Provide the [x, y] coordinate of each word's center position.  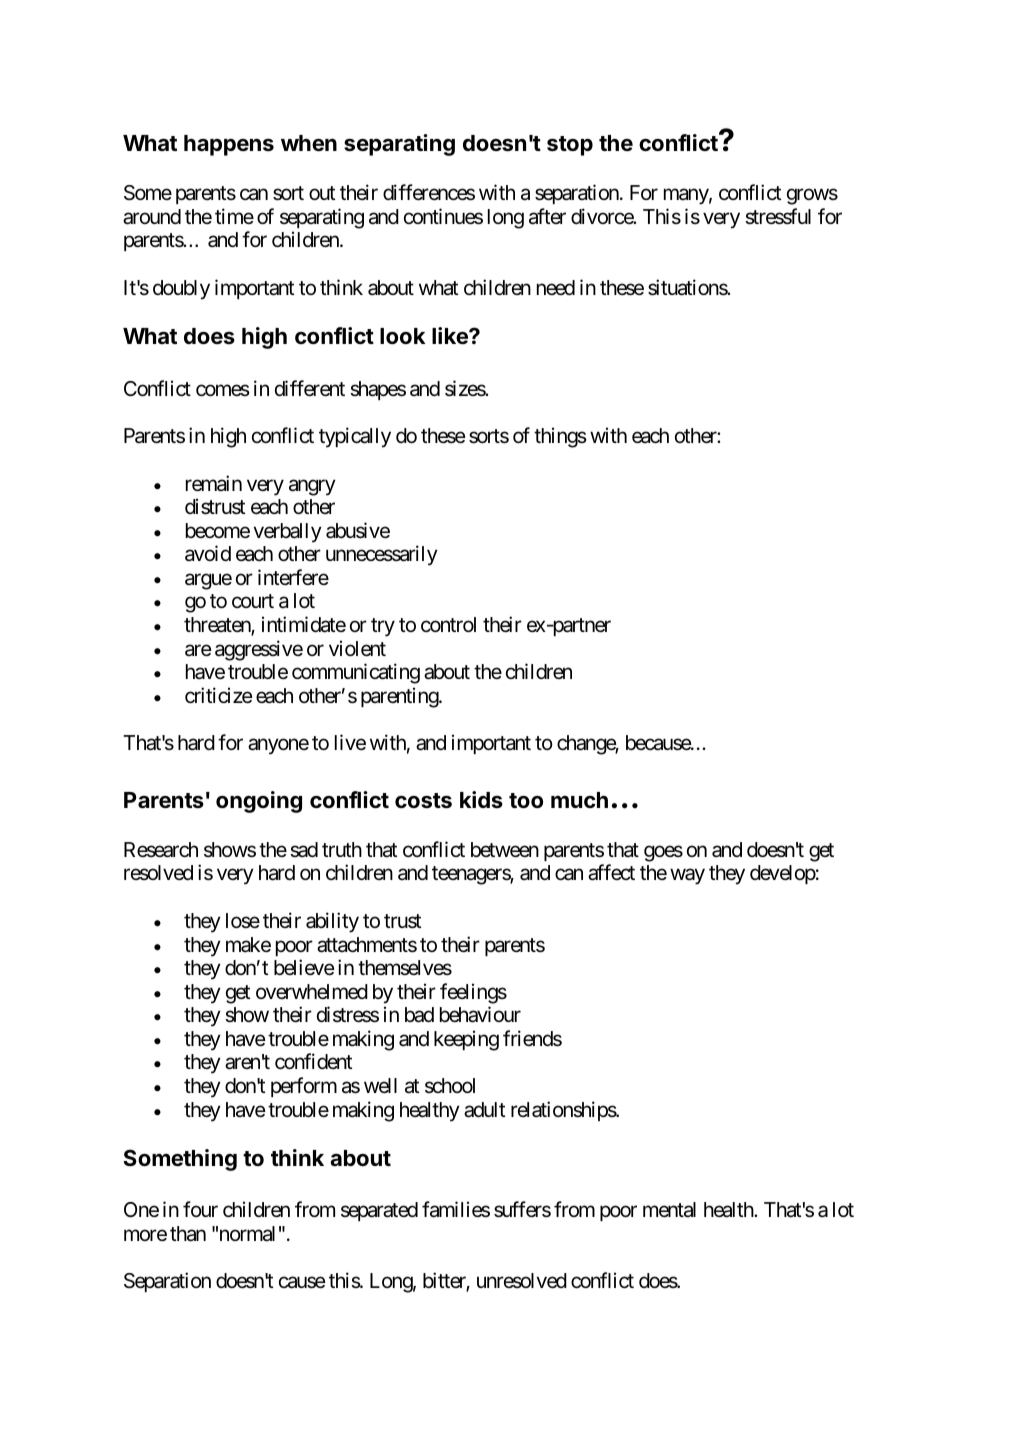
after [547, 216]
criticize [219, 695]
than [188, 1234]
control [448, 624]
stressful [778, 216]
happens [229, 145]
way [687, 877]
